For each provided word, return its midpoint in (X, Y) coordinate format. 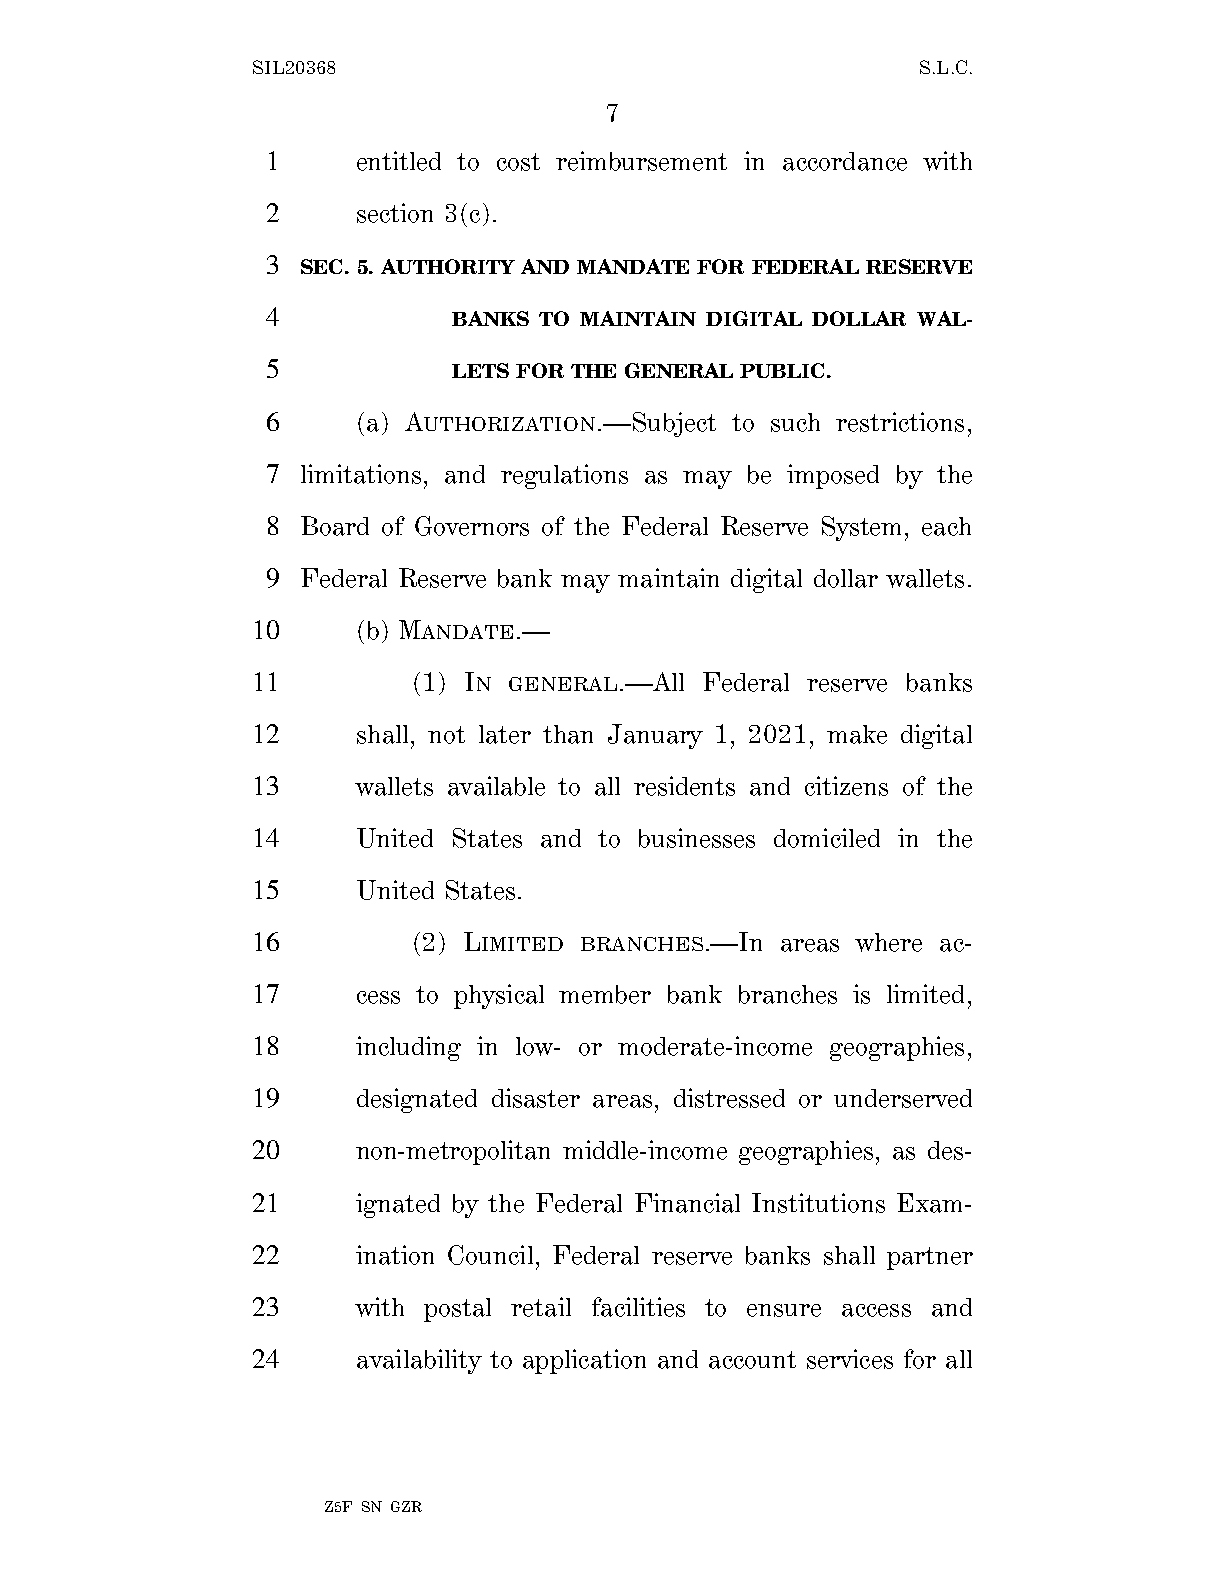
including (408, 1048)
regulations (564, 476)
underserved (903, 1098)
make (857, 734)
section (395, 213)
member (605, 994)
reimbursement (641, 161)
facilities (638, 1307)
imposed (833, 476)
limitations (361, 474)
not (446, 735)
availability (419, 1361)
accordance (845, 161)
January (655, 736)
